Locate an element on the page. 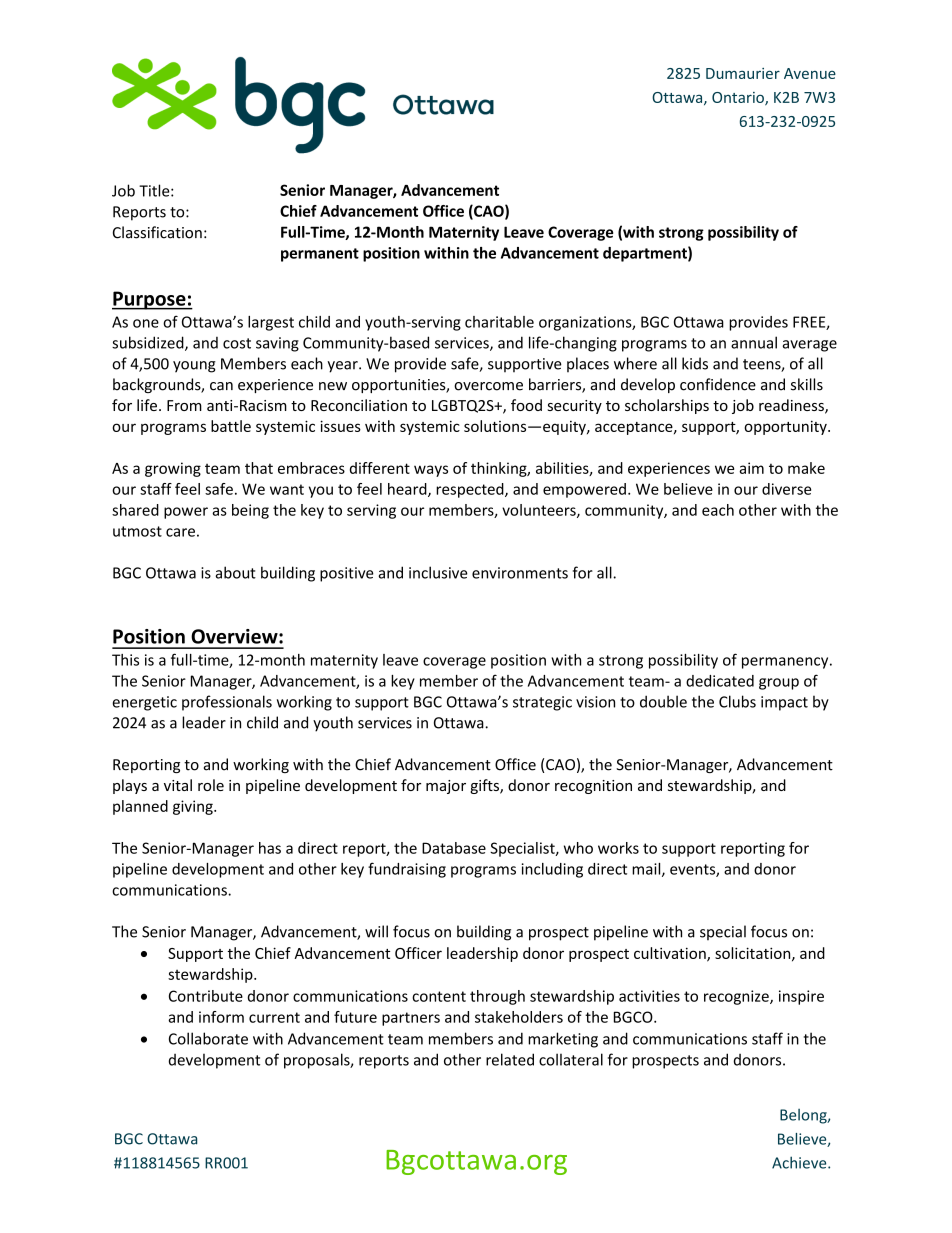 The width and height of the page is (952, 1233). role is located at coordinates (211, 785).
